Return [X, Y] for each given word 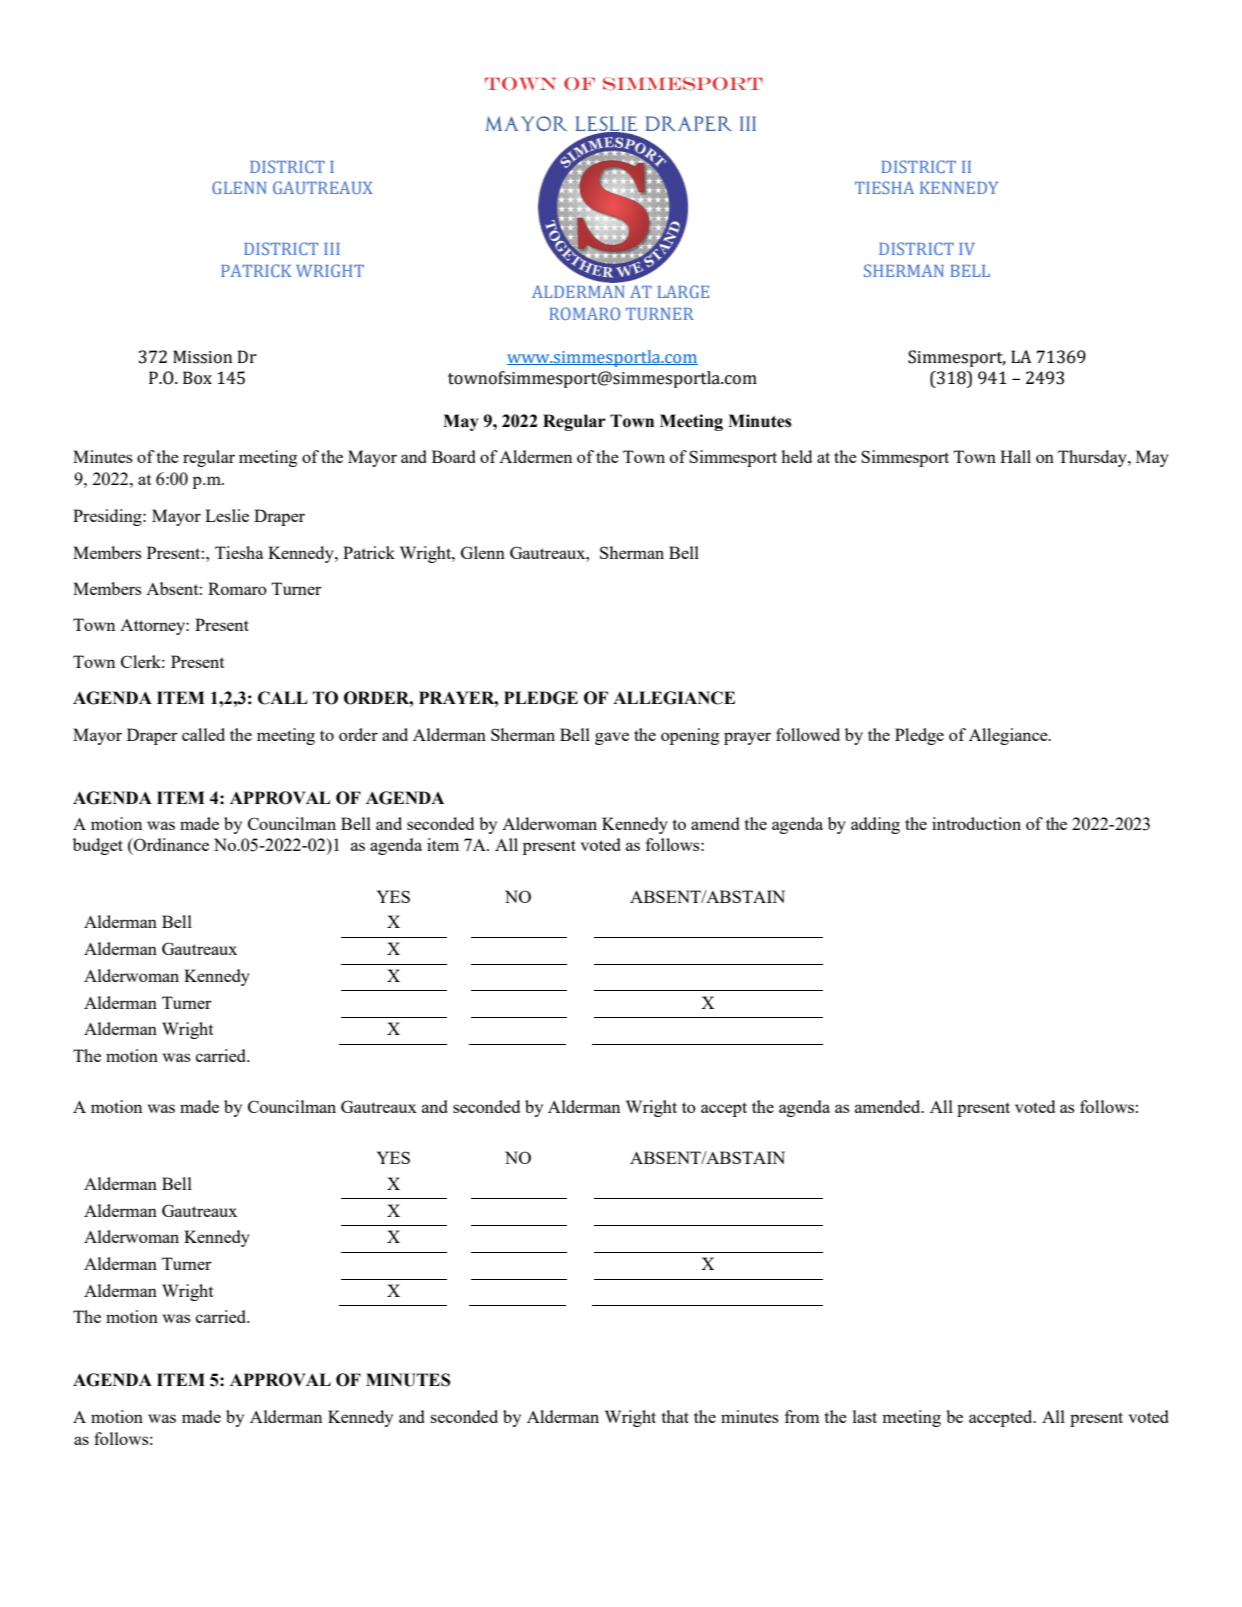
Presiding [108, 517]
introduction [976, 823]
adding [875, 825]
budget [98, 846]
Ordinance [170, 844]
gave [612, 738]
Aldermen [535, 456]
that [675, 1416]
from [802, 1416]
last [865, 1416]
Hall [1015, 456]
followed [808, 734]
